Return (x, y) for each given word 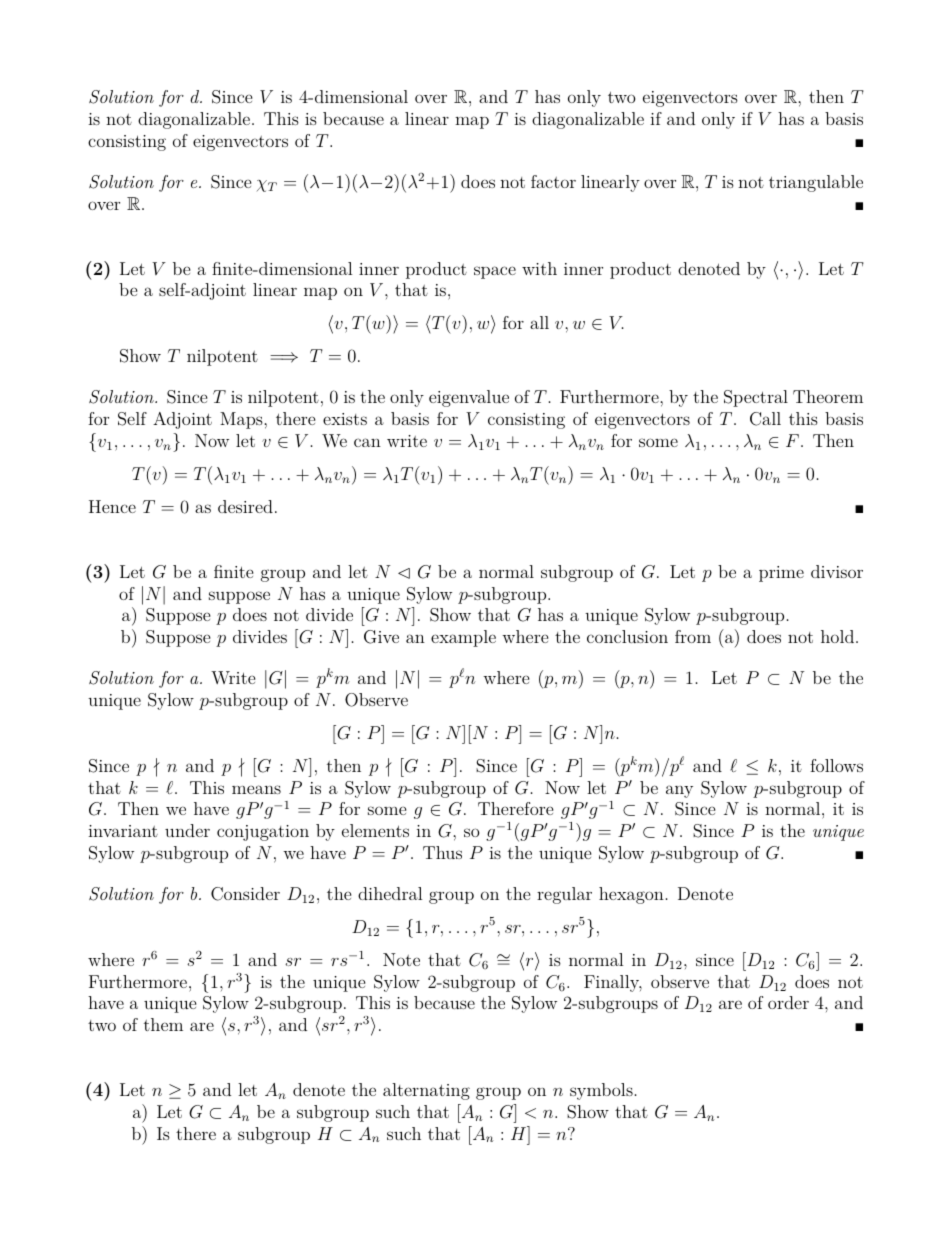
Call (765, 419)
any (679, 791)
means (256, 789)
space (495, 272)
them (163, 1024)
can (367, 442)
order (788, 1002)
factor (553, 181)
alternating (426, 1091)
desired (245, 506)
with (539, 268)
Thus (442, 852)
